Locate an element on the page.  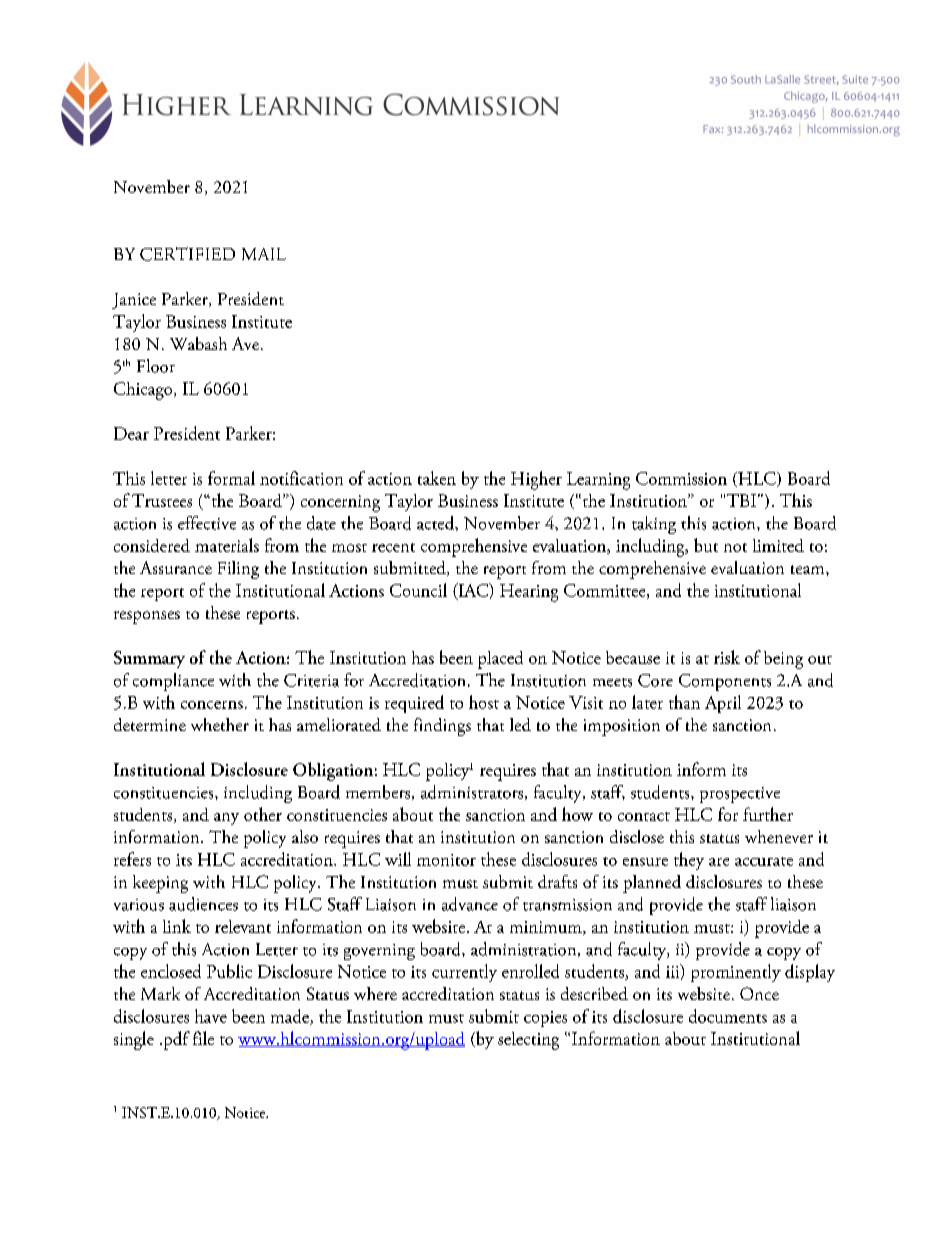
have is located at coordinates (211, 1016).
